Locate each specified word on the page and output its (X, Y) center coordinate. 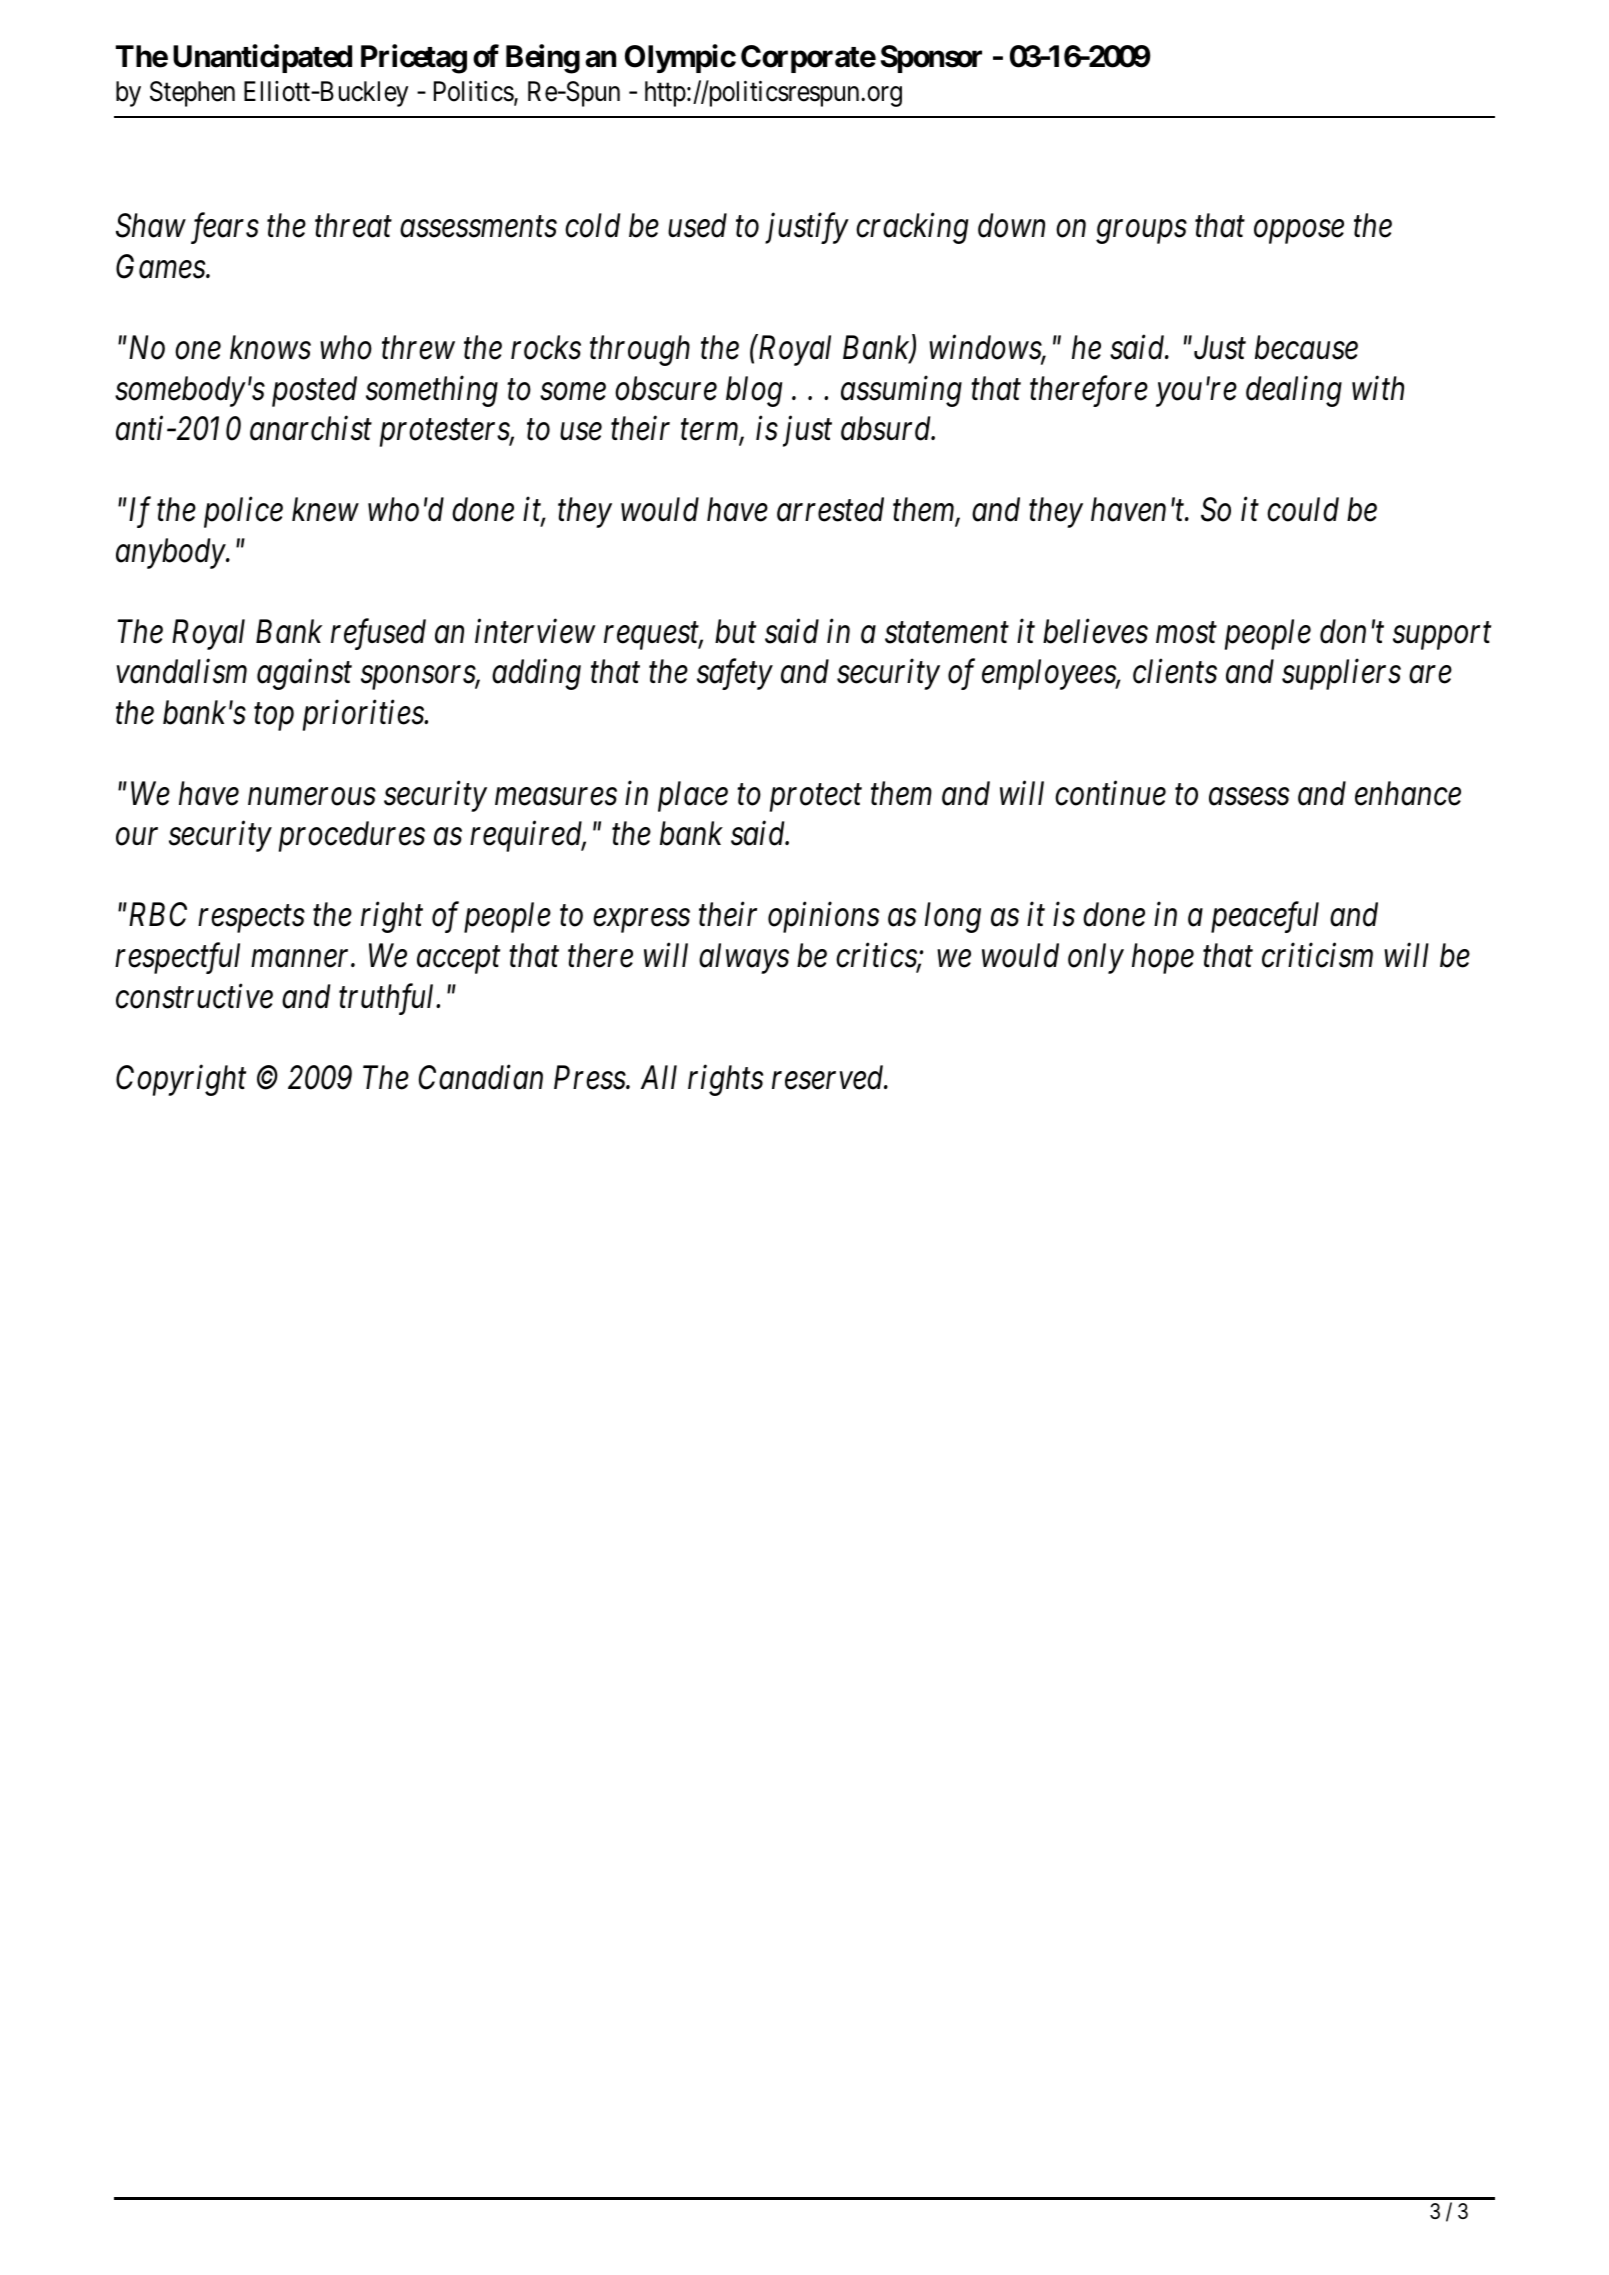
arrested (830, 509)
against (304, 675)
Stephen (192, 94)
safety (735, 674)
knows (270, 347)
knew (325, 509)
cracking (912, 228)
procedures (352, 836)
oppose (1299, 232)
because (1306, 347)
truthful (388, 999)
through (640, 350)
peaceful (1265, 917)
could (1303, 509)
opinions (823, 918)
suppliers (1341, 674)
